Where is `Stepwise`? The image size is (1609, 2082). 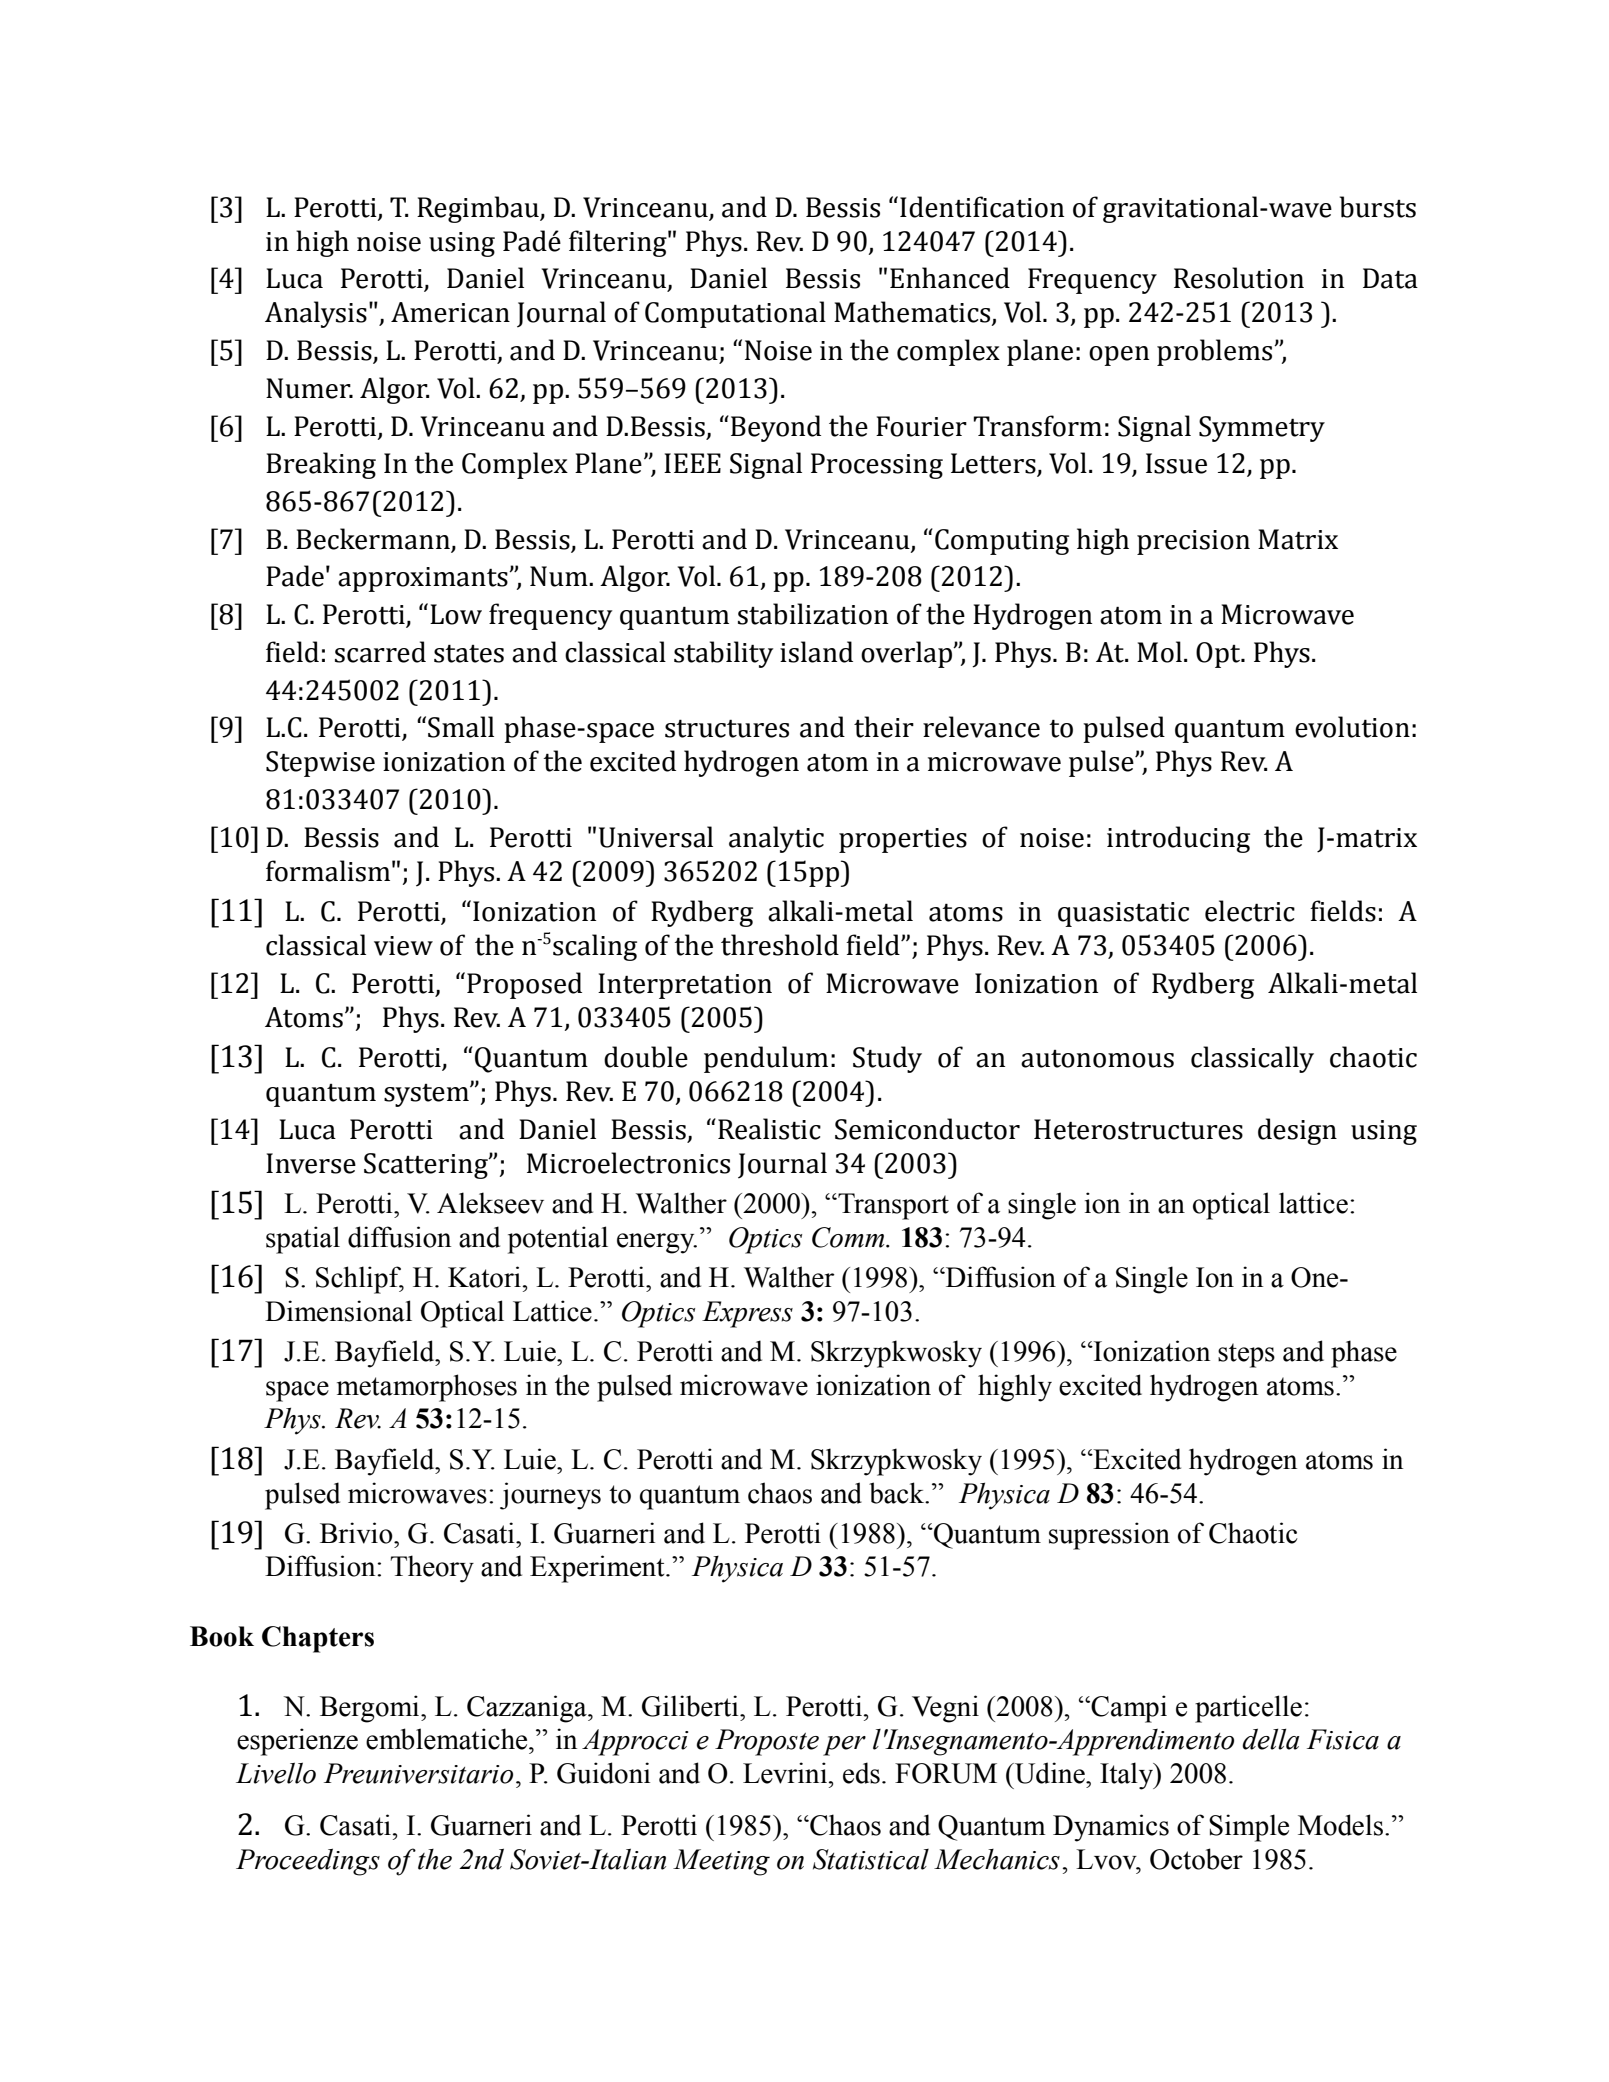
Stepwise is located at coordinates (320, 764).
